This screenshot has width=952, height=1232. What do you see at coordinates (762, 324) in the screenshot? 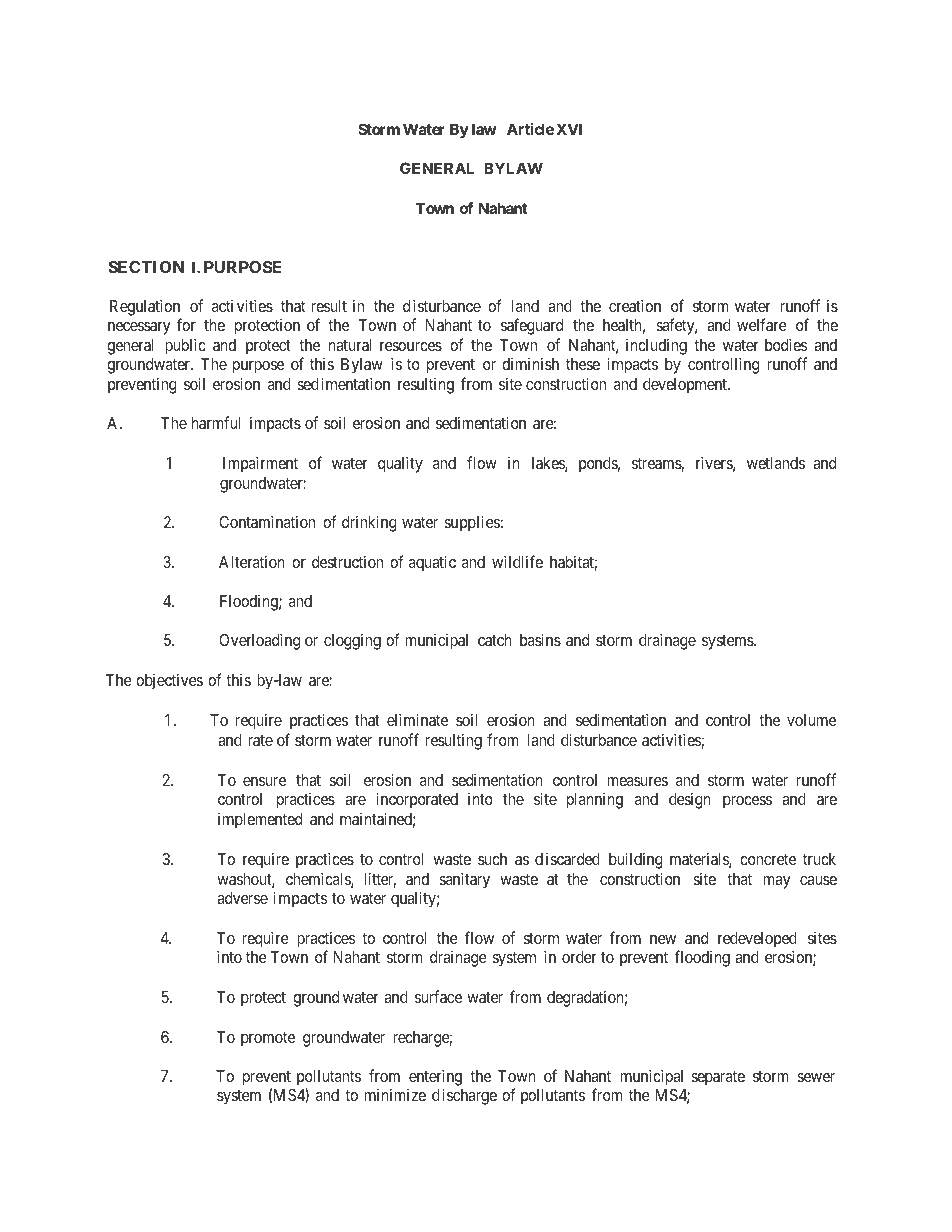
I see `welfare` at bounding box center [762, 324].
